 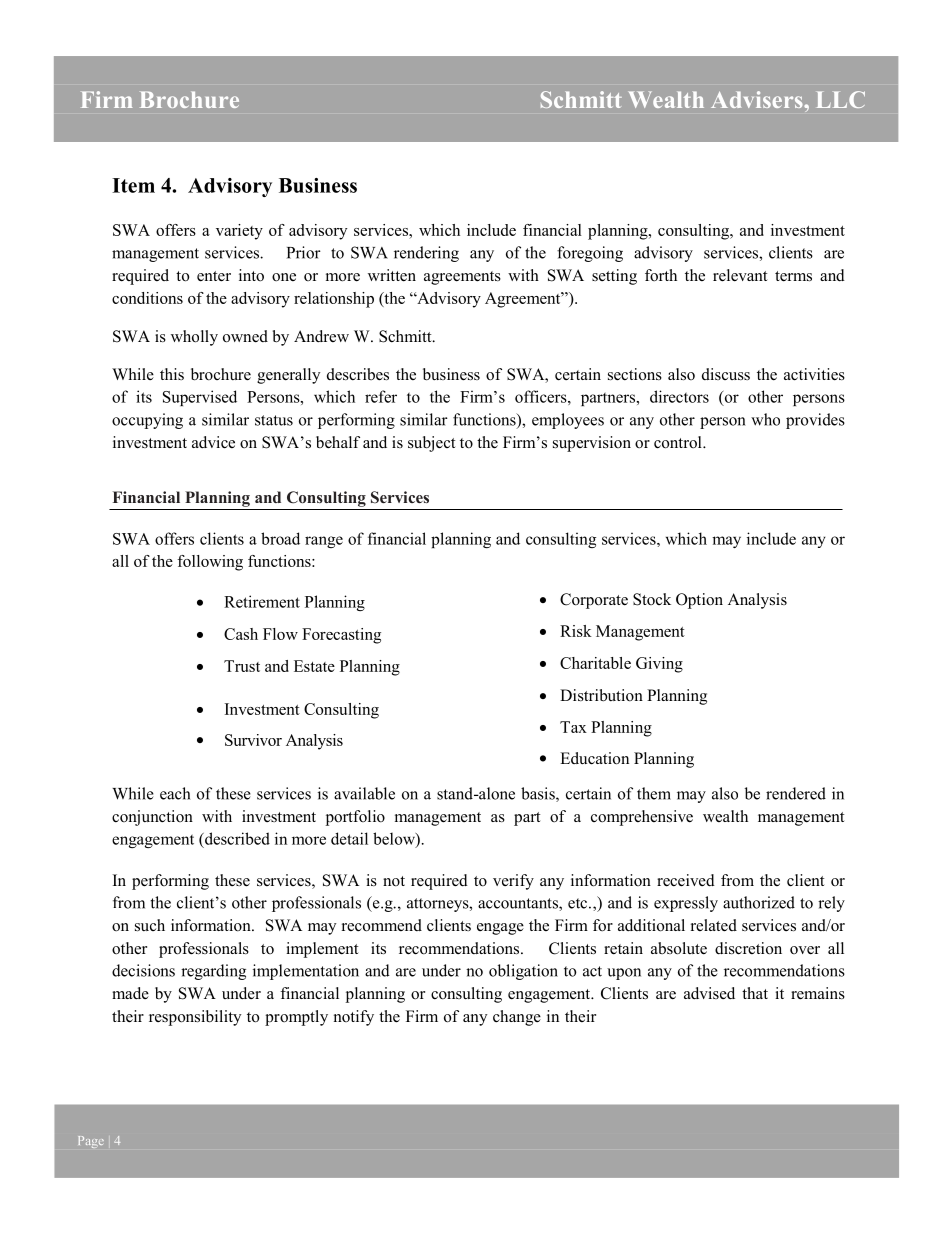 What do you see at coordinates (426, 254) in the screenshot?
I see `rendering` at bounding box center [426, 254].
